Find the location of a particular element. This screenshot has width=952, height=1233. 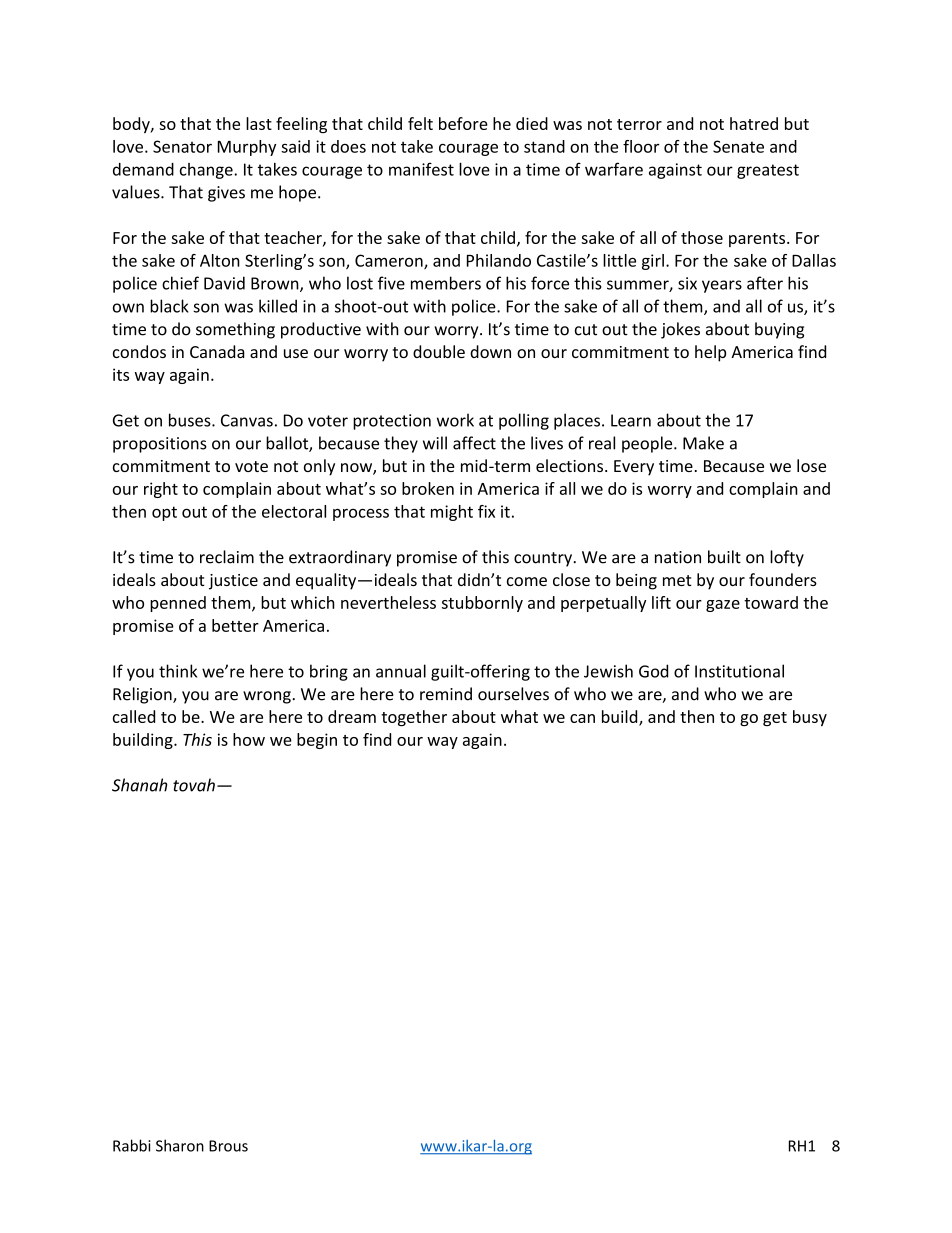

change is located at coordinates (207, 171).
